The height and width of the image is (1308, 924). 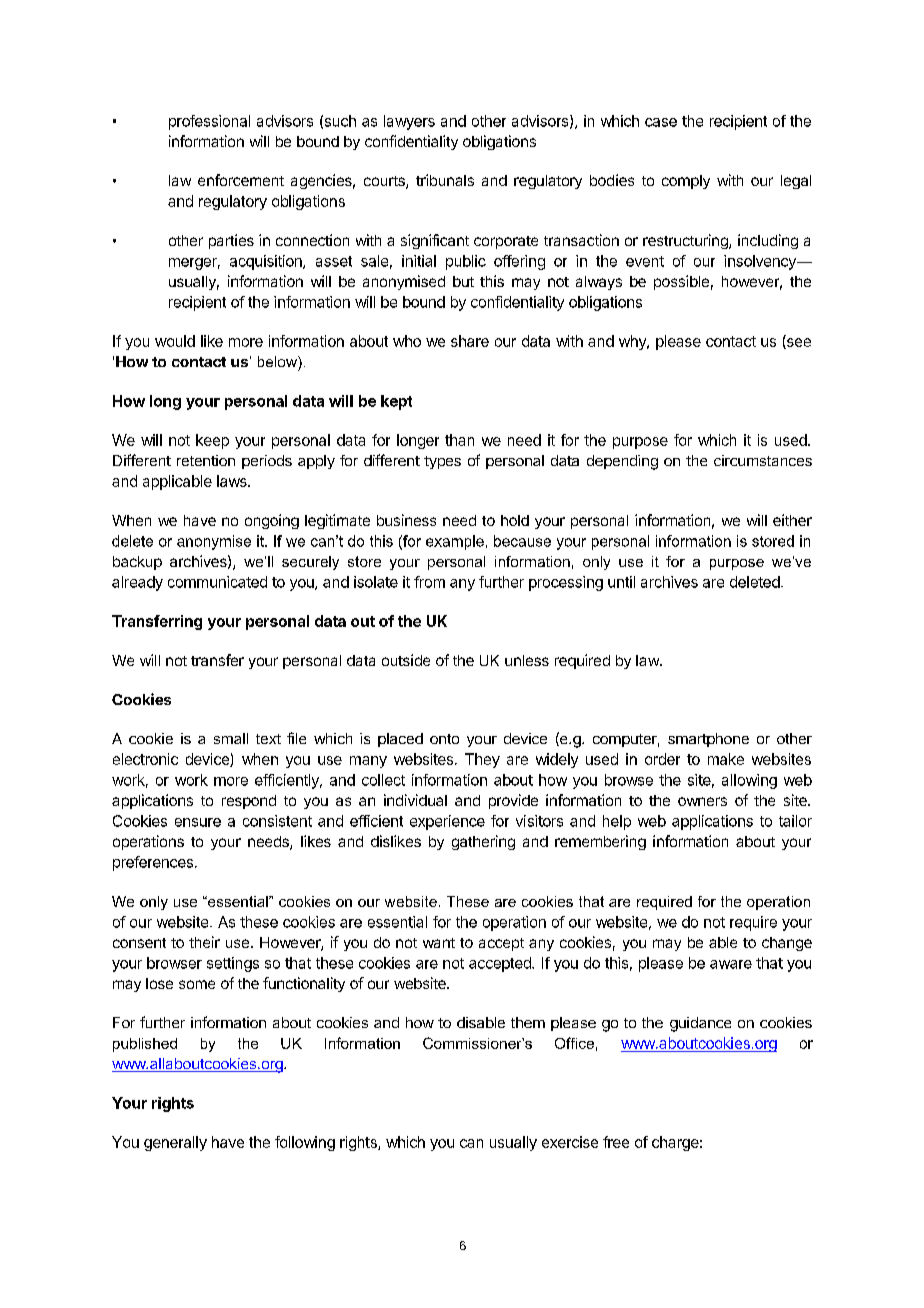 What do you see at coordinates (702, 801) in the image?
I see `owners` at bounding box center [702, 801].
